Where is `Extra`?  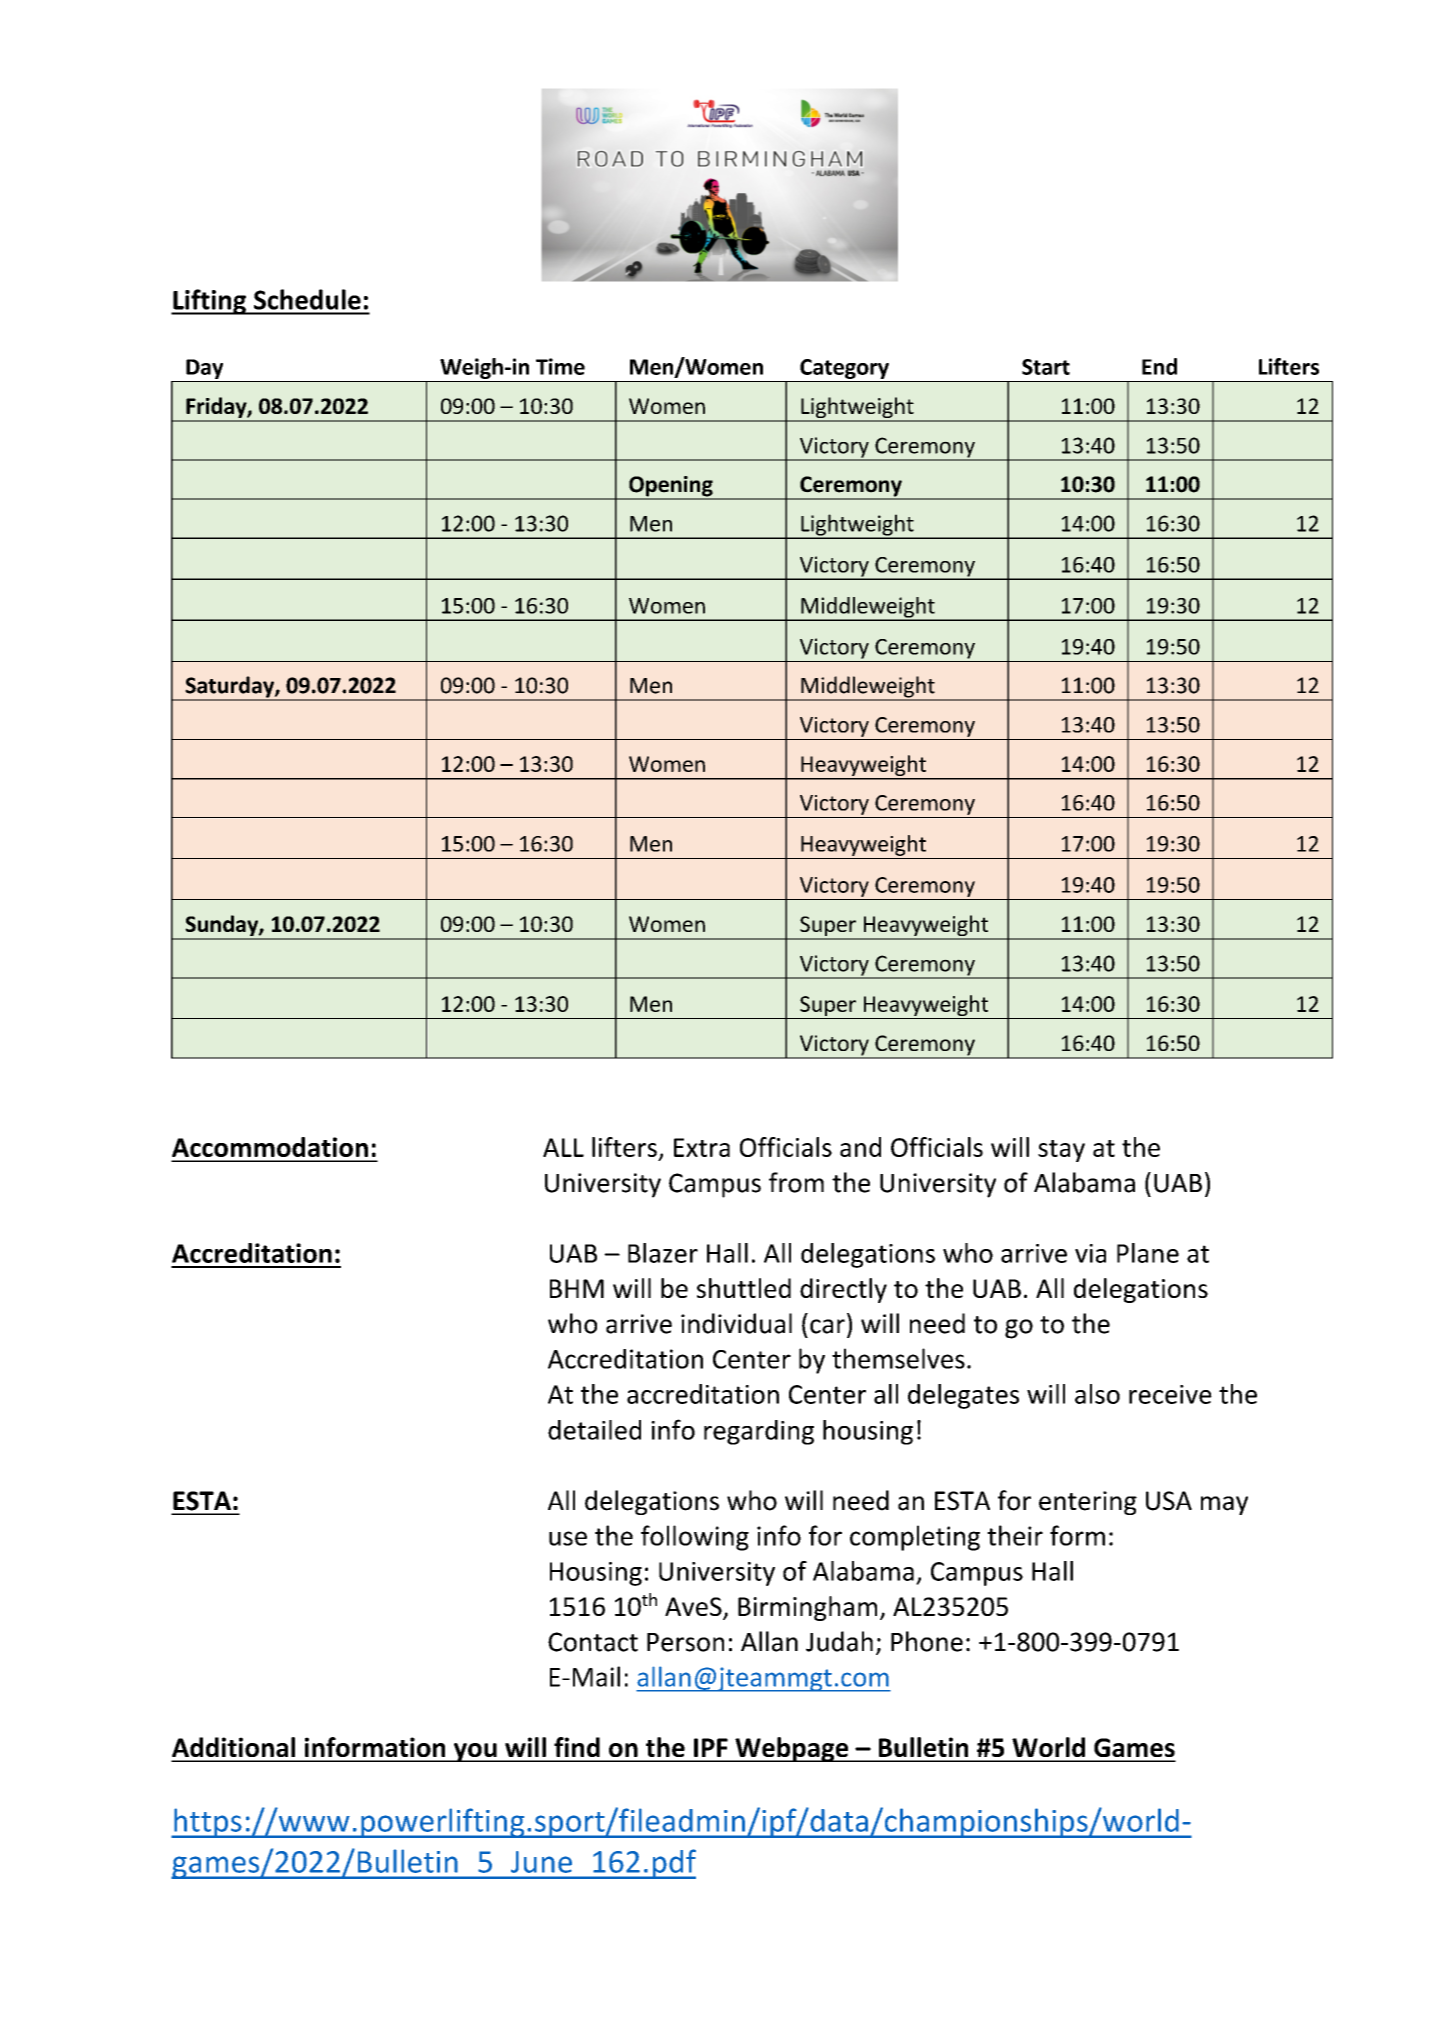 Extra is located at coordinates (702, 1147).
